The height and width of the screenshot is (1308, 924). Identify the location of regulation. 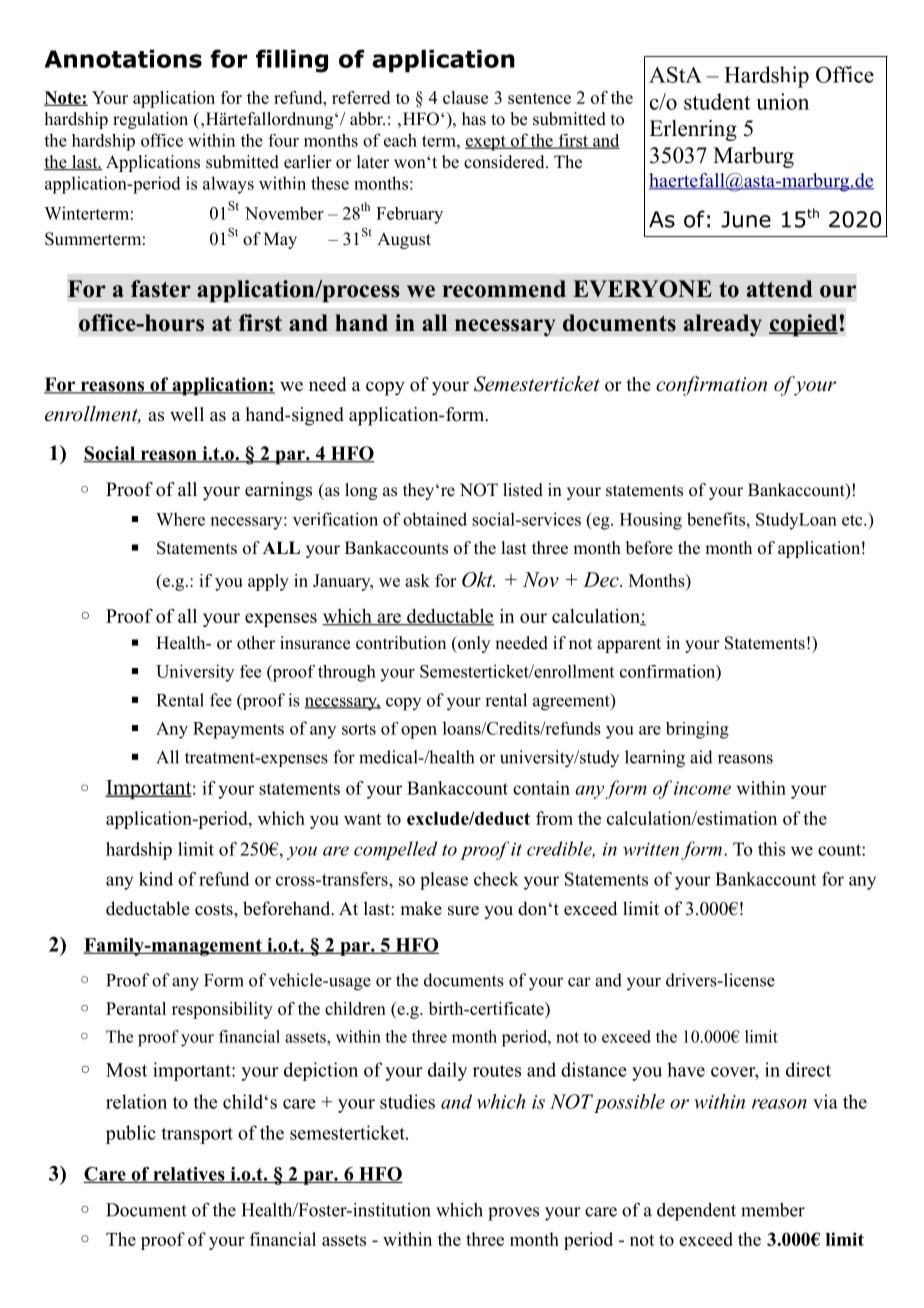
(150, 120).
